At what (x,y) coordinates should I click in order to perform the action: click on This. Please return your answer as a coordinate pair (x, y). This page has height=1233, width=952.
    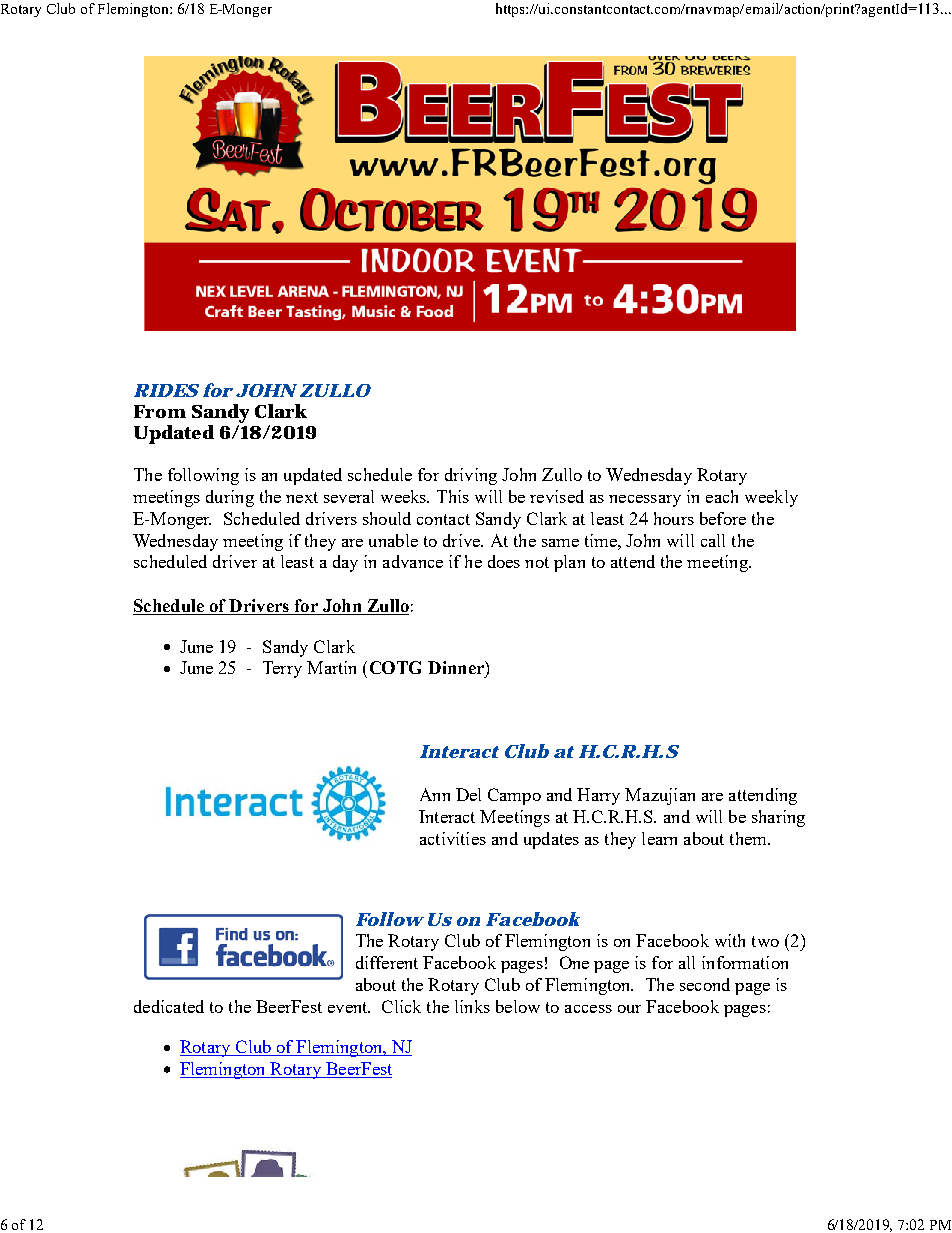
    Looking at the image, I should click on (453, 496).
